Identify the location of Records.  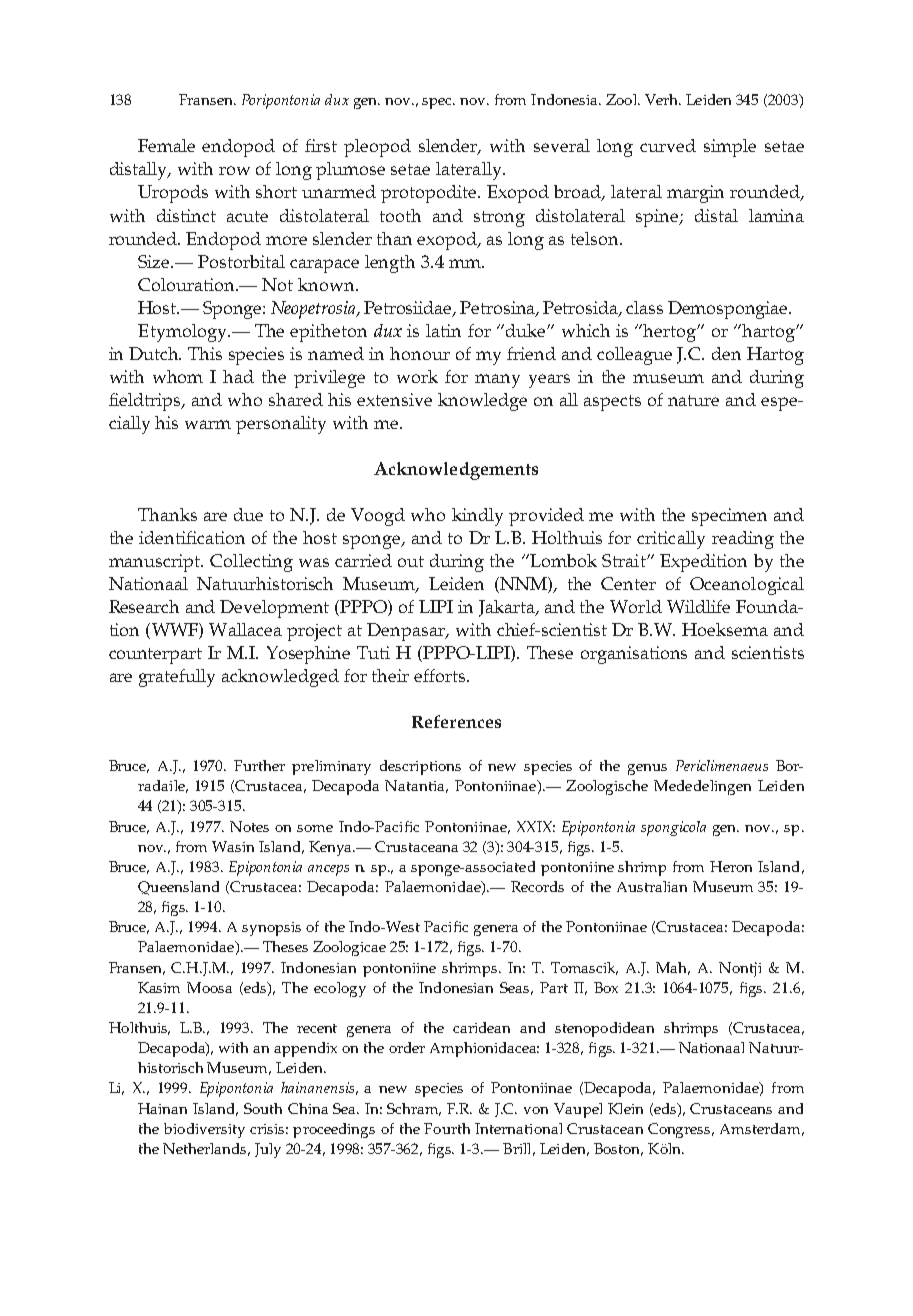
(537, 886).
